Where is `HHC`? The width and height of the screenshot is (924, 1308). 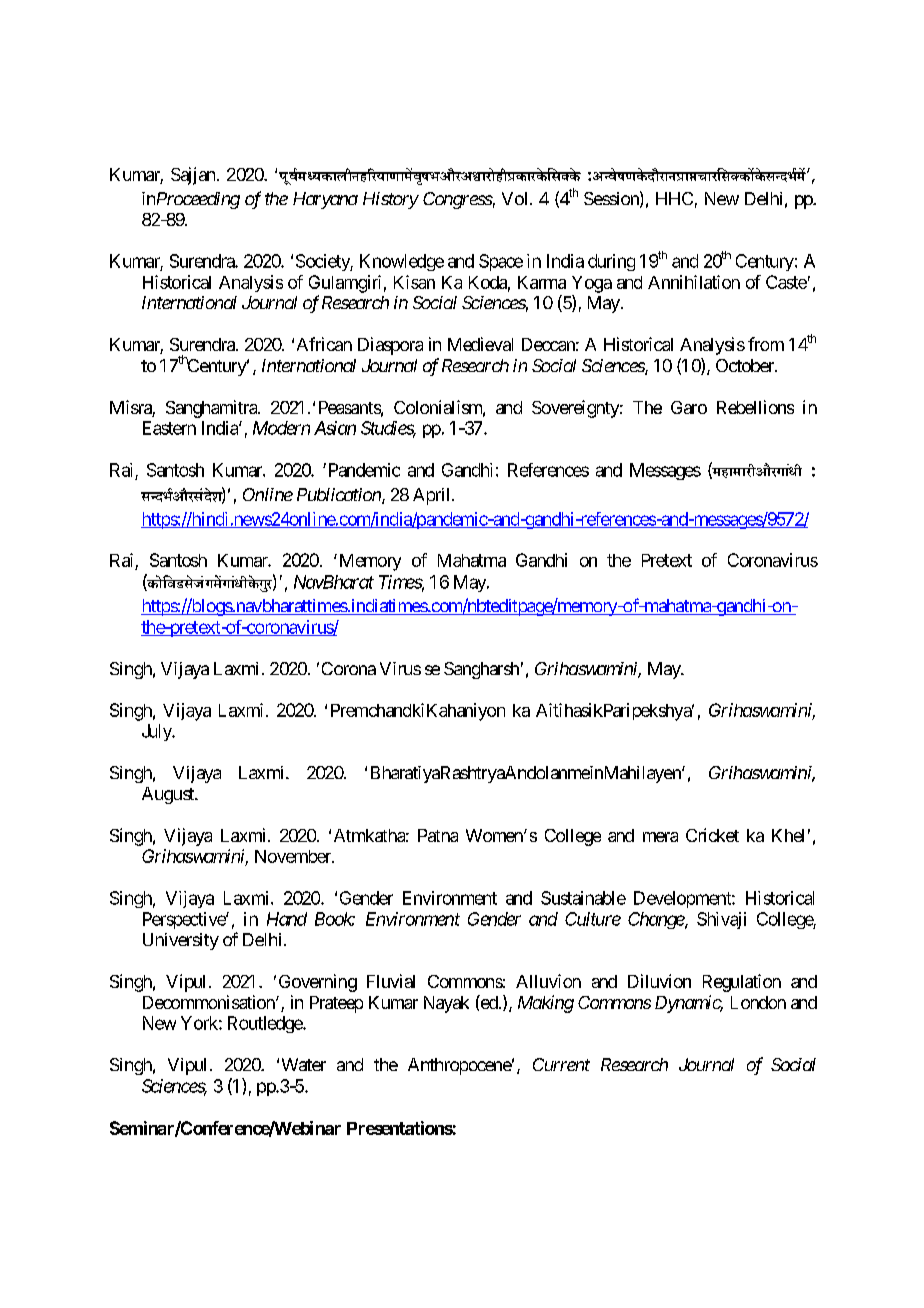
HHC is located at coordinates (674, 198).
